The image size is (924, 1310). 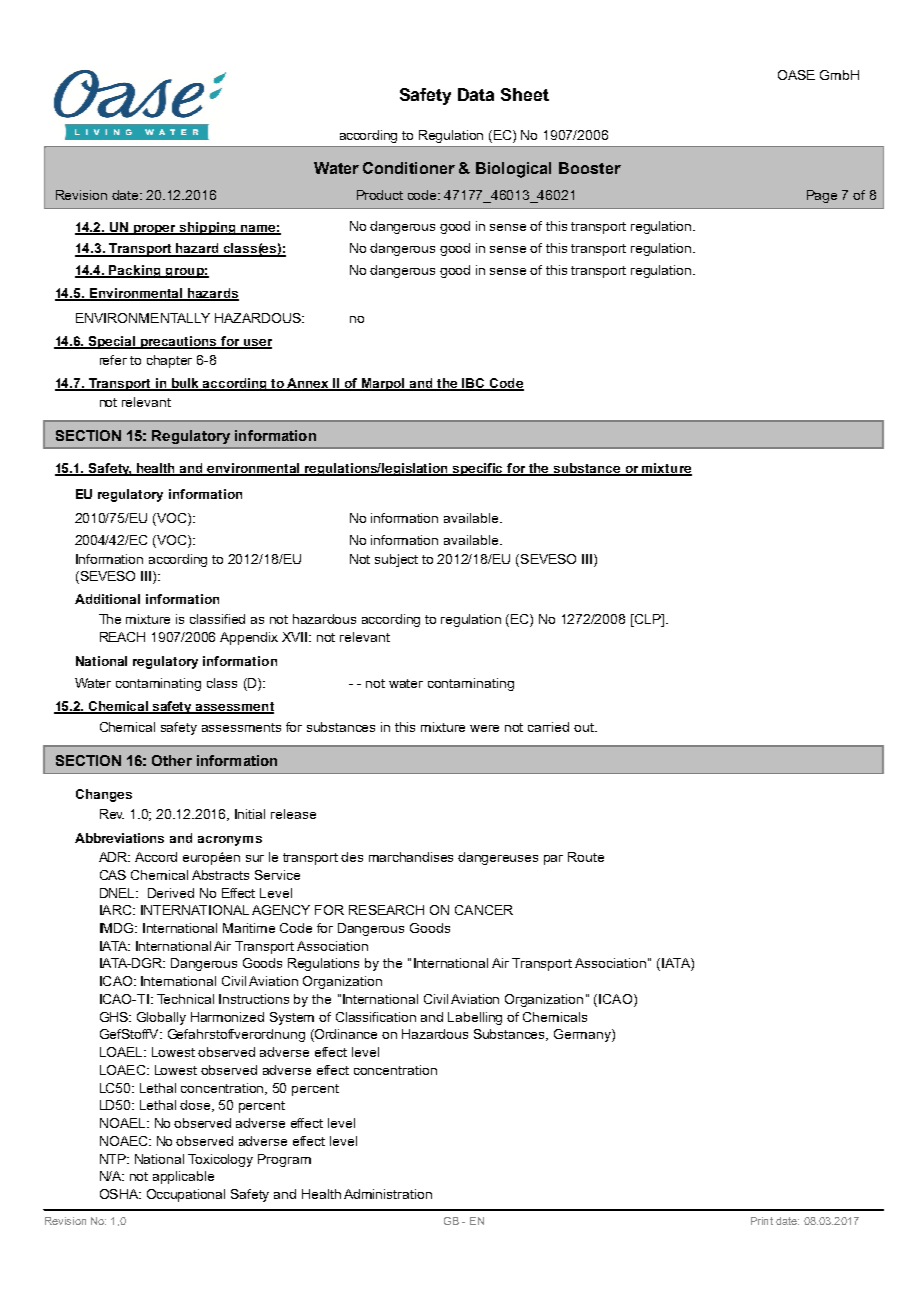 I want to click on were, so click(x=484, y=728).
